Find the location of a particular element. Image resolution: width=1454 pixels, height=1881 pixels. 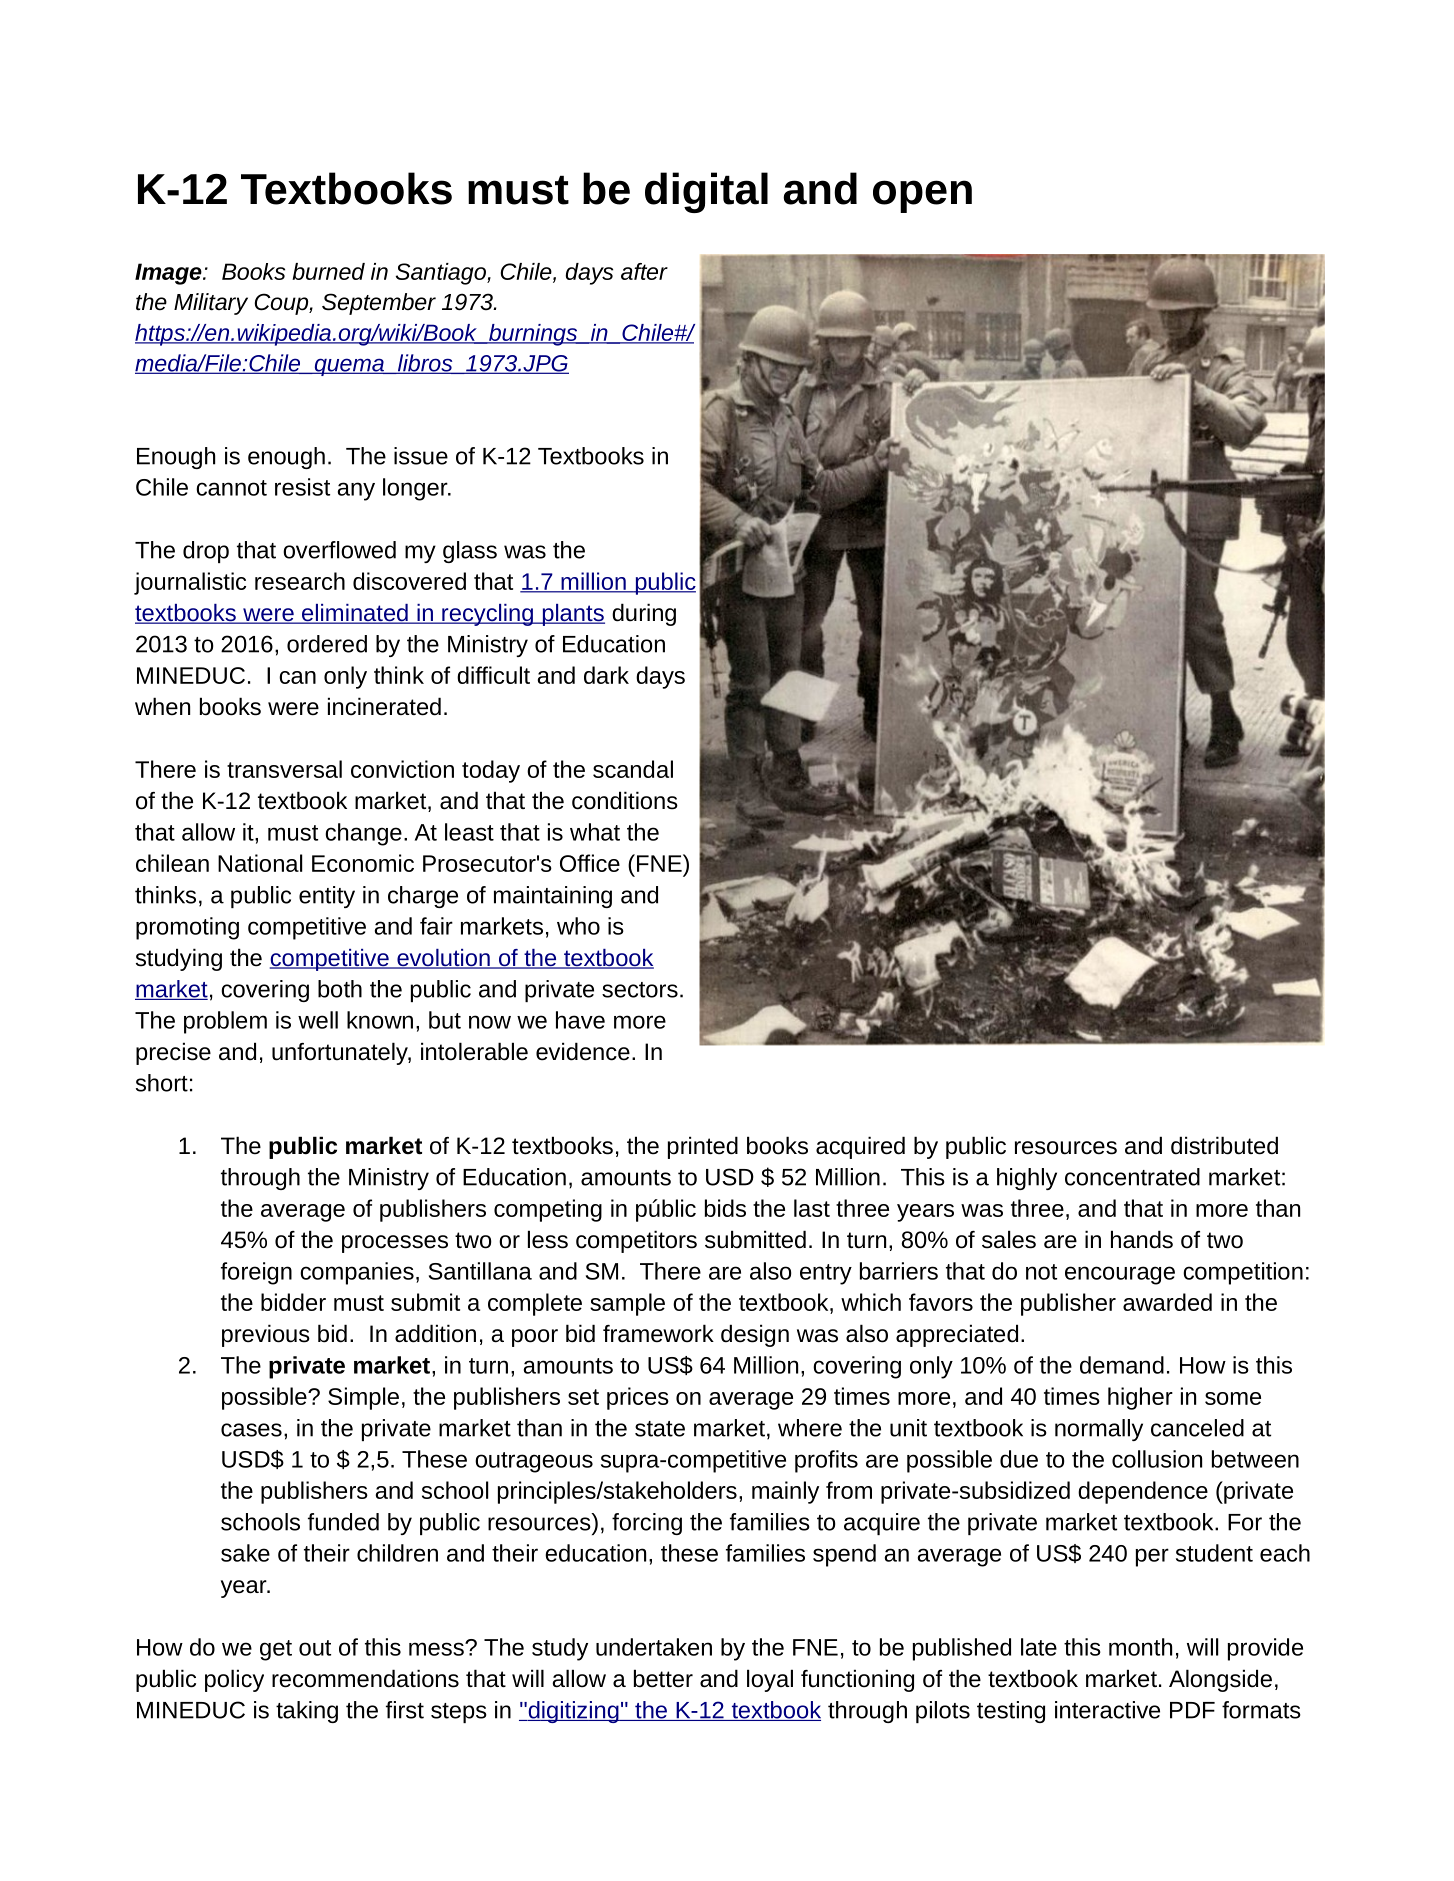

open is located at coordinates (922, 196).
